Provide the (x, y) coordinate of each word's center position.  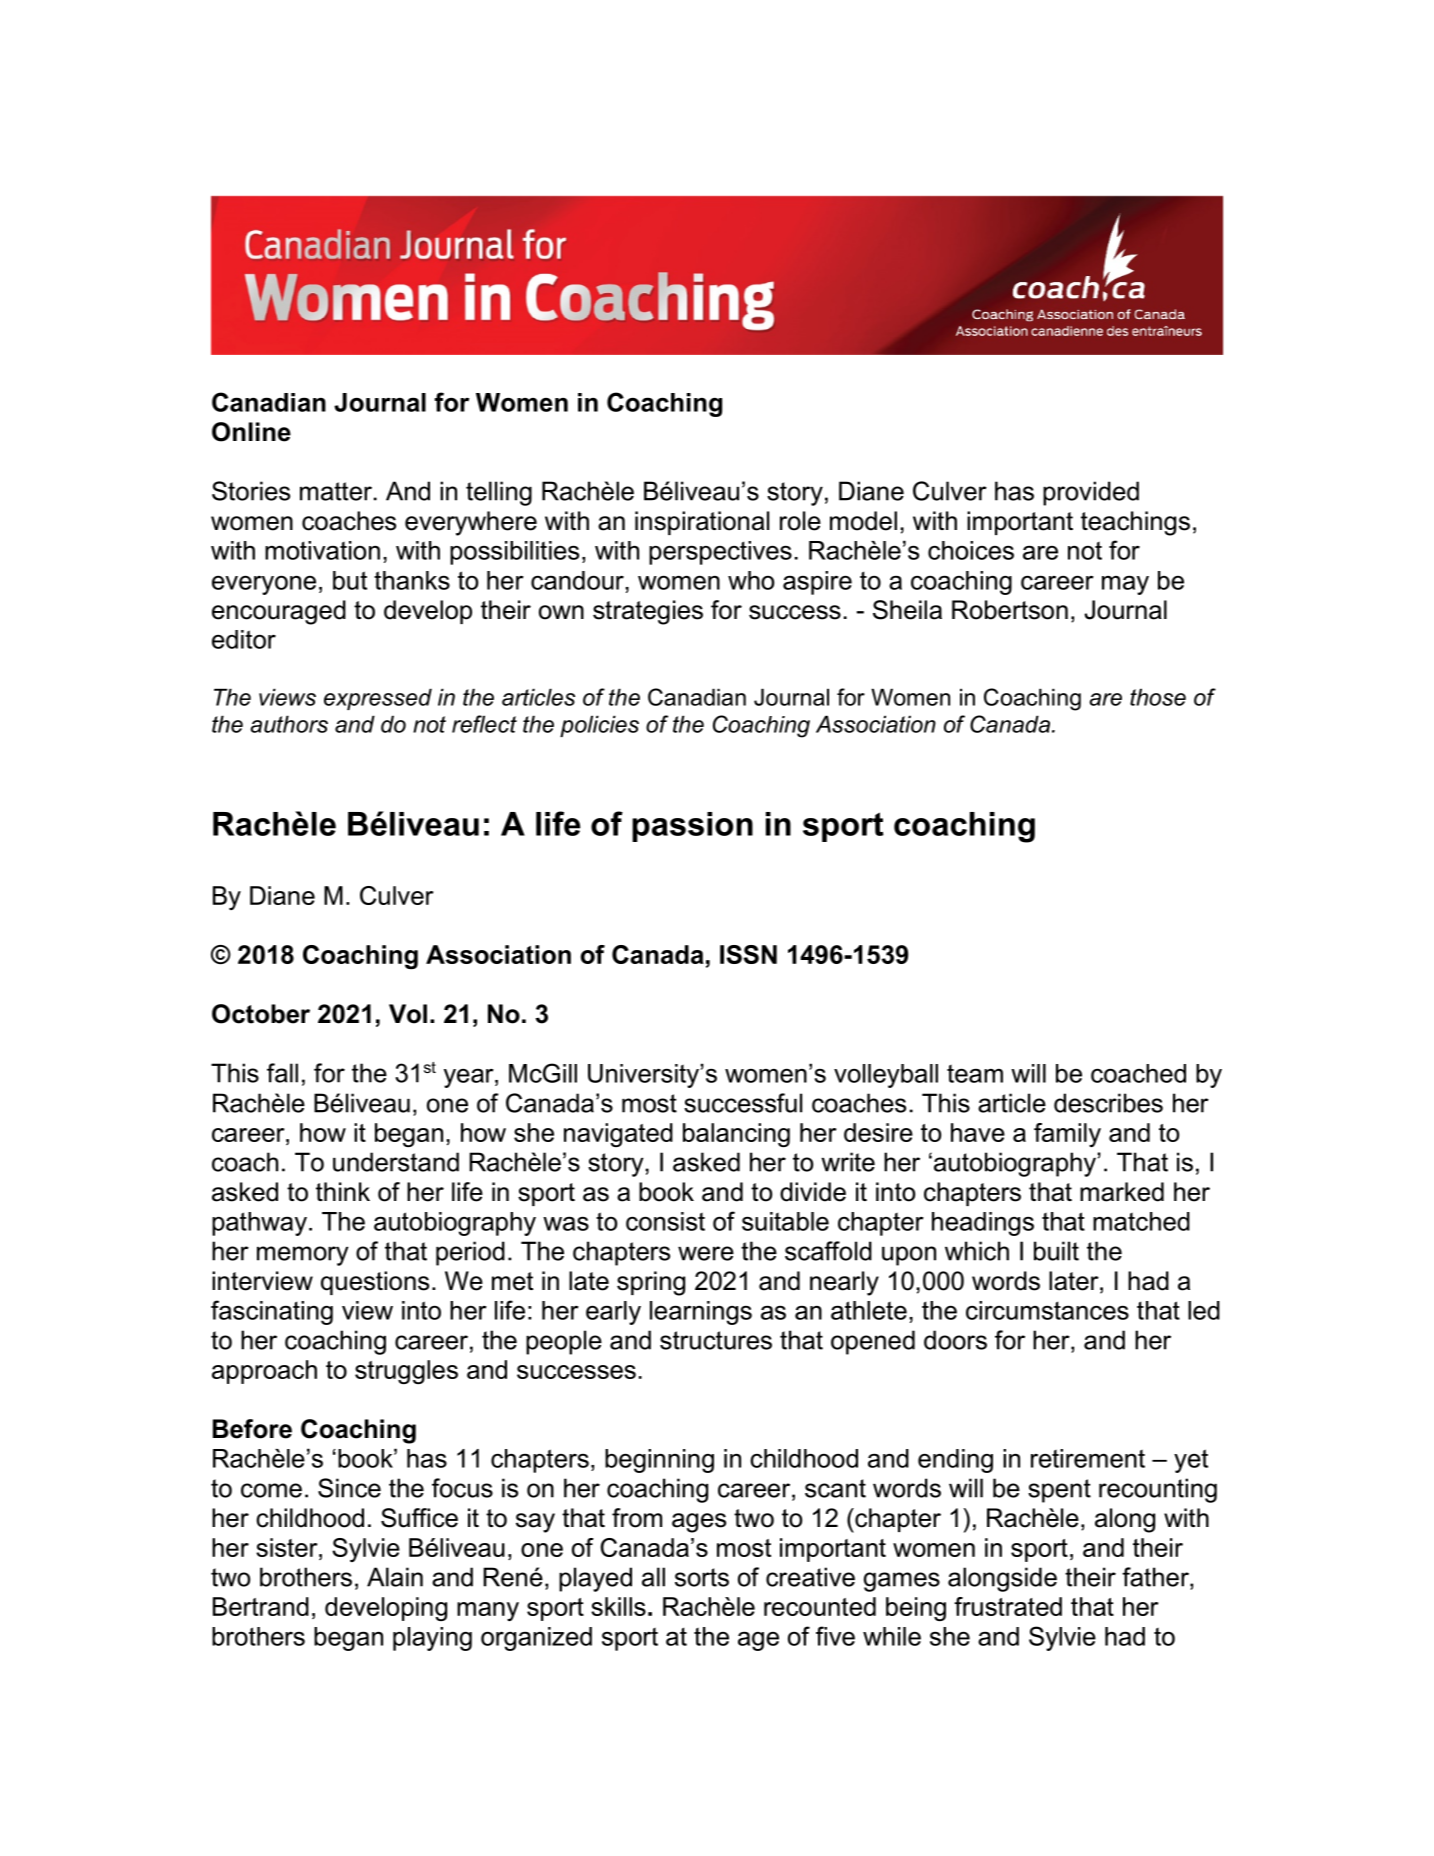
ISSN (748, 954)
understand (396, 1162)
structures (716, 1340)
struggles (406, 1372)
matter (336, 491)
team (975, 1073)
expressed (378, 699)
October (261, 1014)
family (1067, 1135)
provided (1091, 493)
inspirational (702, 523)
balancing (736, 1135)
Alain (395, 1577)
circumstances (1047, 1310)
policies (599, 726)
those (1158, 697)
